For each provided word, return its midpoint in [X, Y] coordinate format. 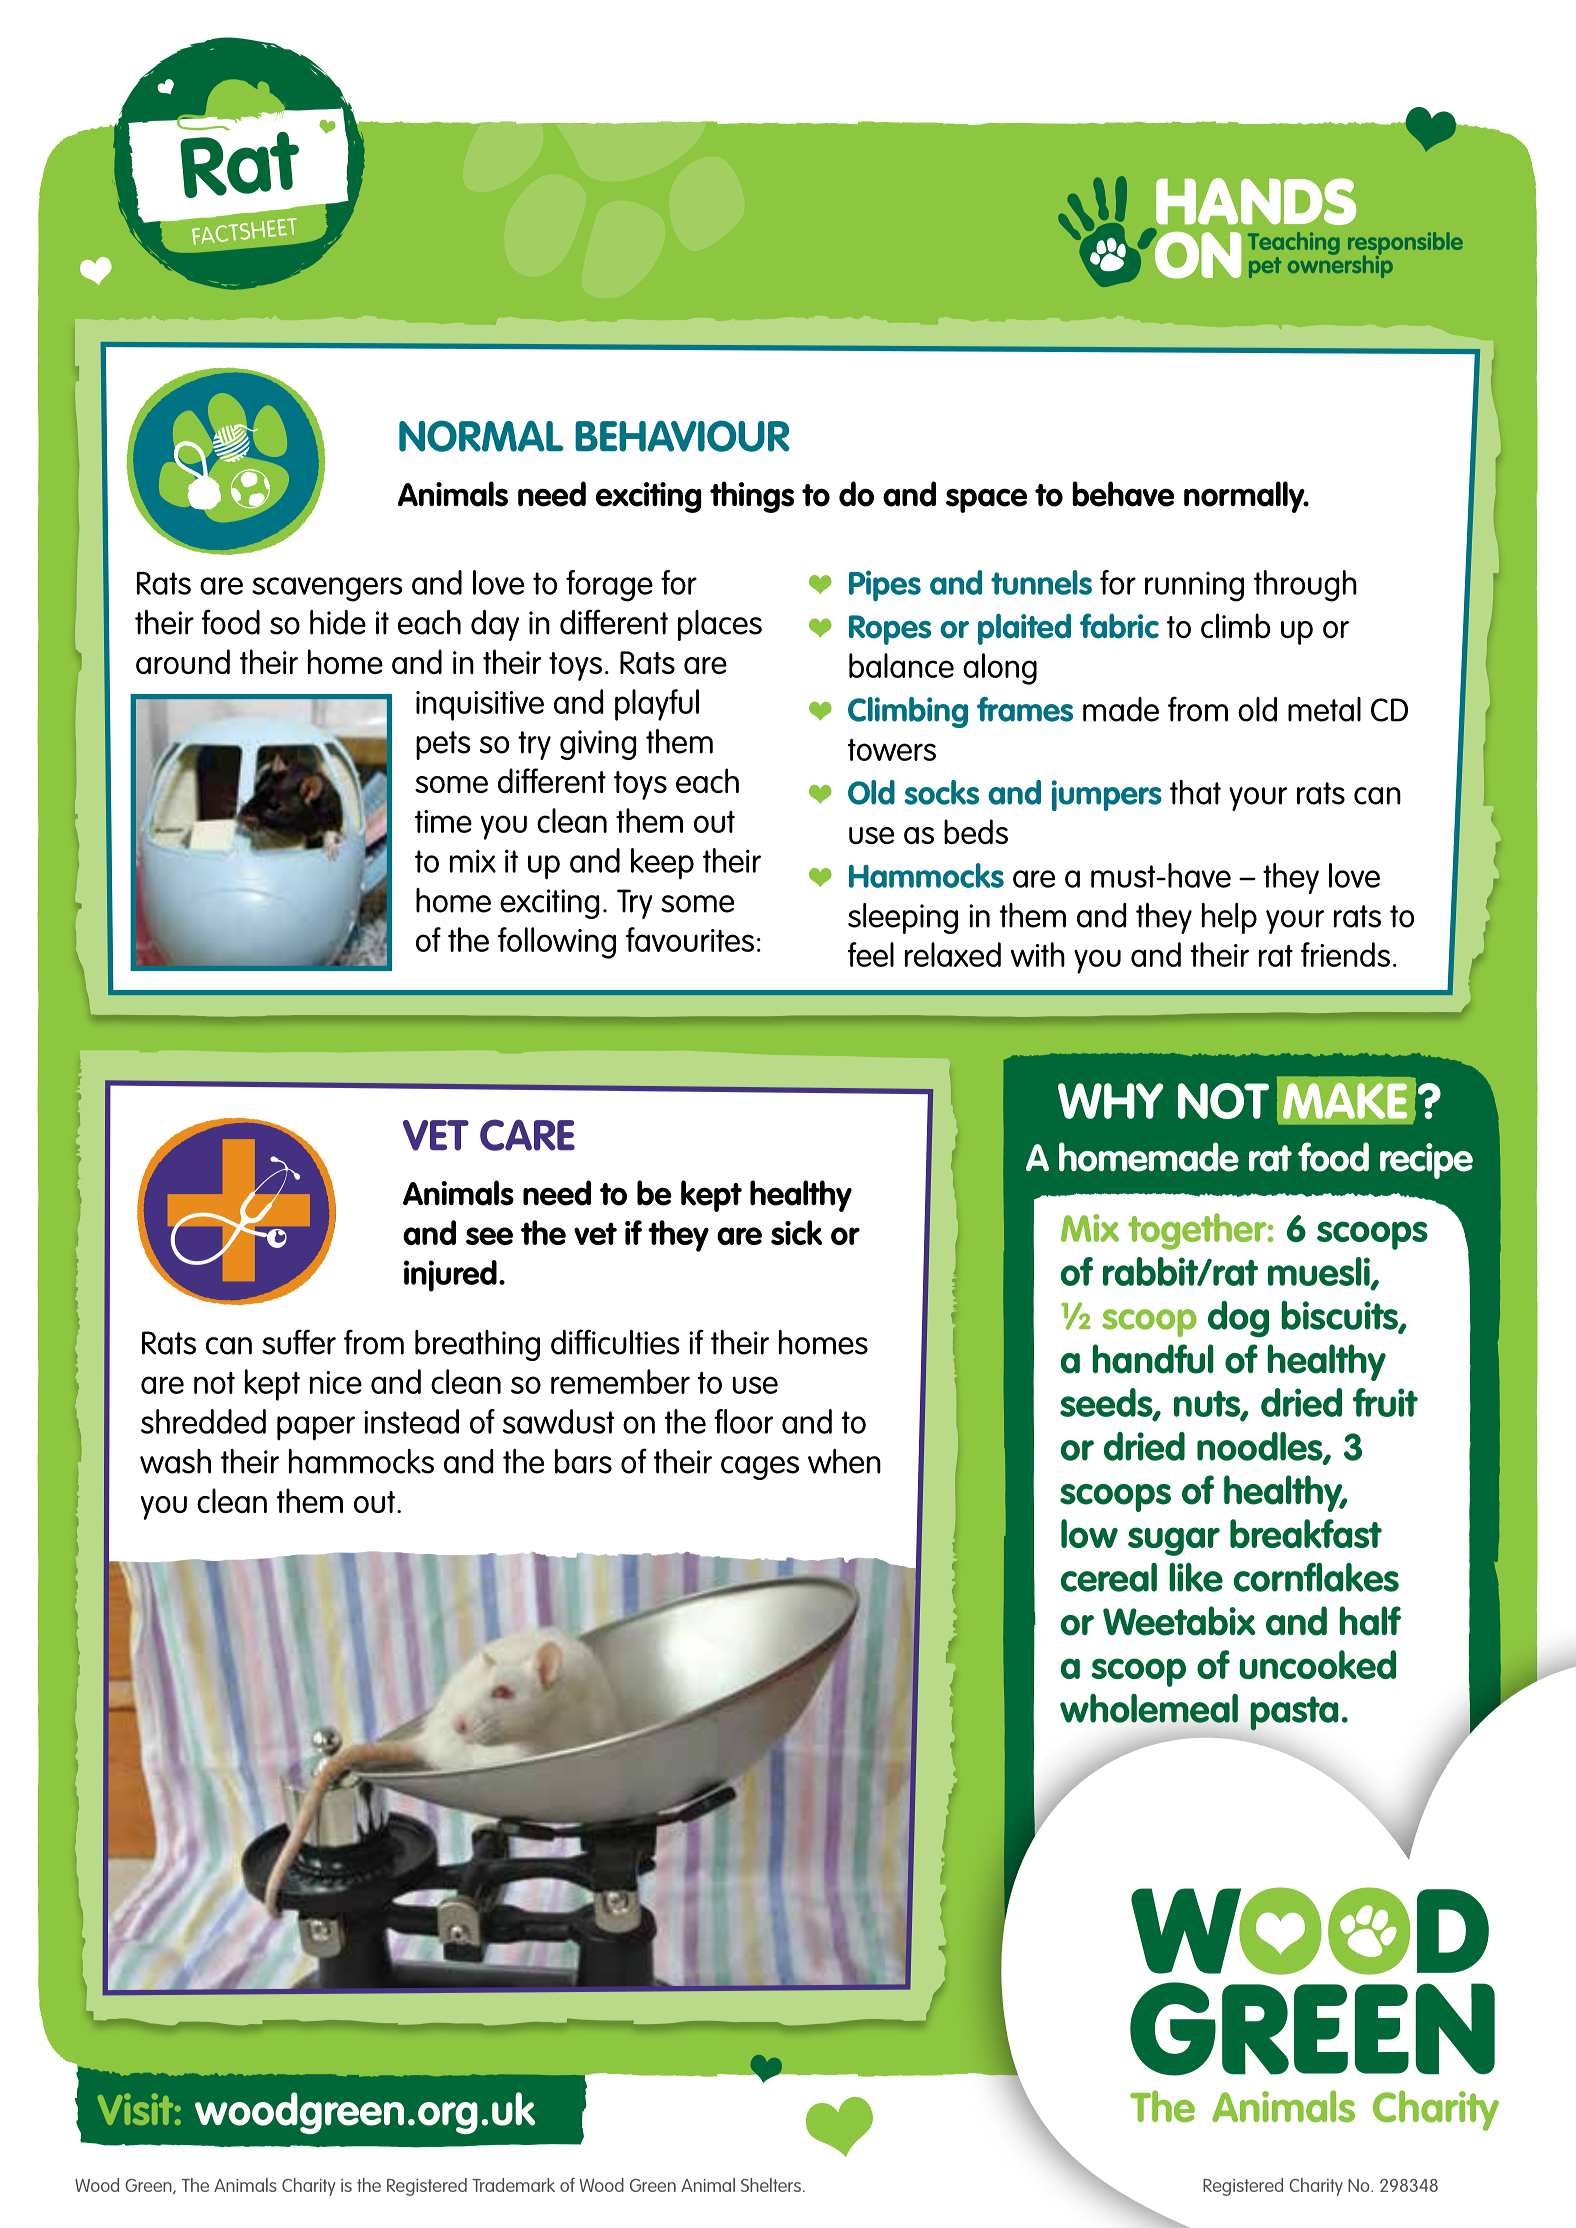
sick [796, 1232]
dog [1238, 1319]
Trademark [513, 2185]
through [1305, 586]
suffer [299, 1342]
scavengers [327, 589]
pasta [1294, 1713]
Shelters [771, 2185]
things [752, 497]
